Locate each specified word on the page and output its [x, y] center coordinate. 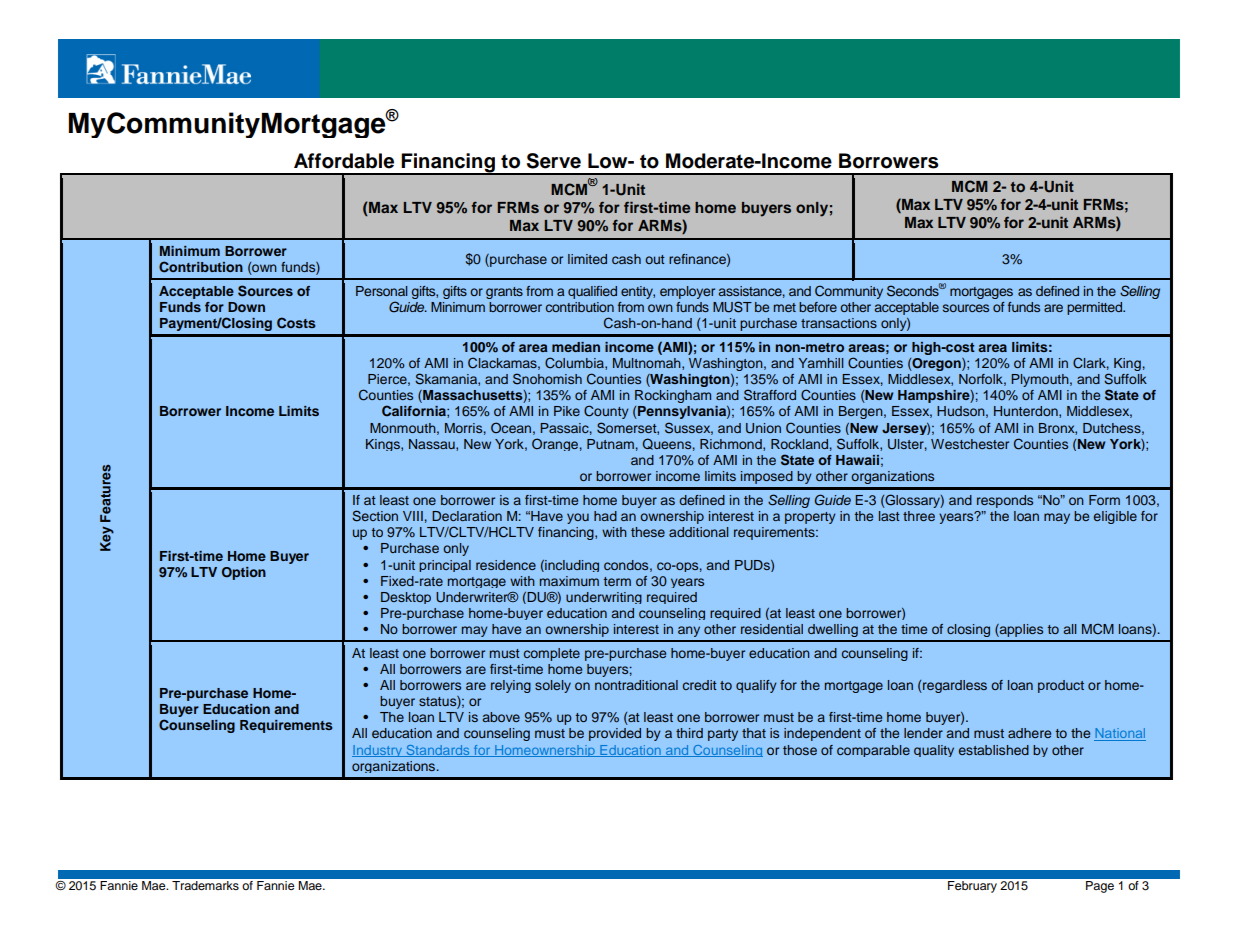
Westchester [970, 444]
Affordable [344, 161]
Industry [378, 751]
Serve [554, 161]
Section [375, 516]
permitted [1095, 308]
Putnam [611, 444]
